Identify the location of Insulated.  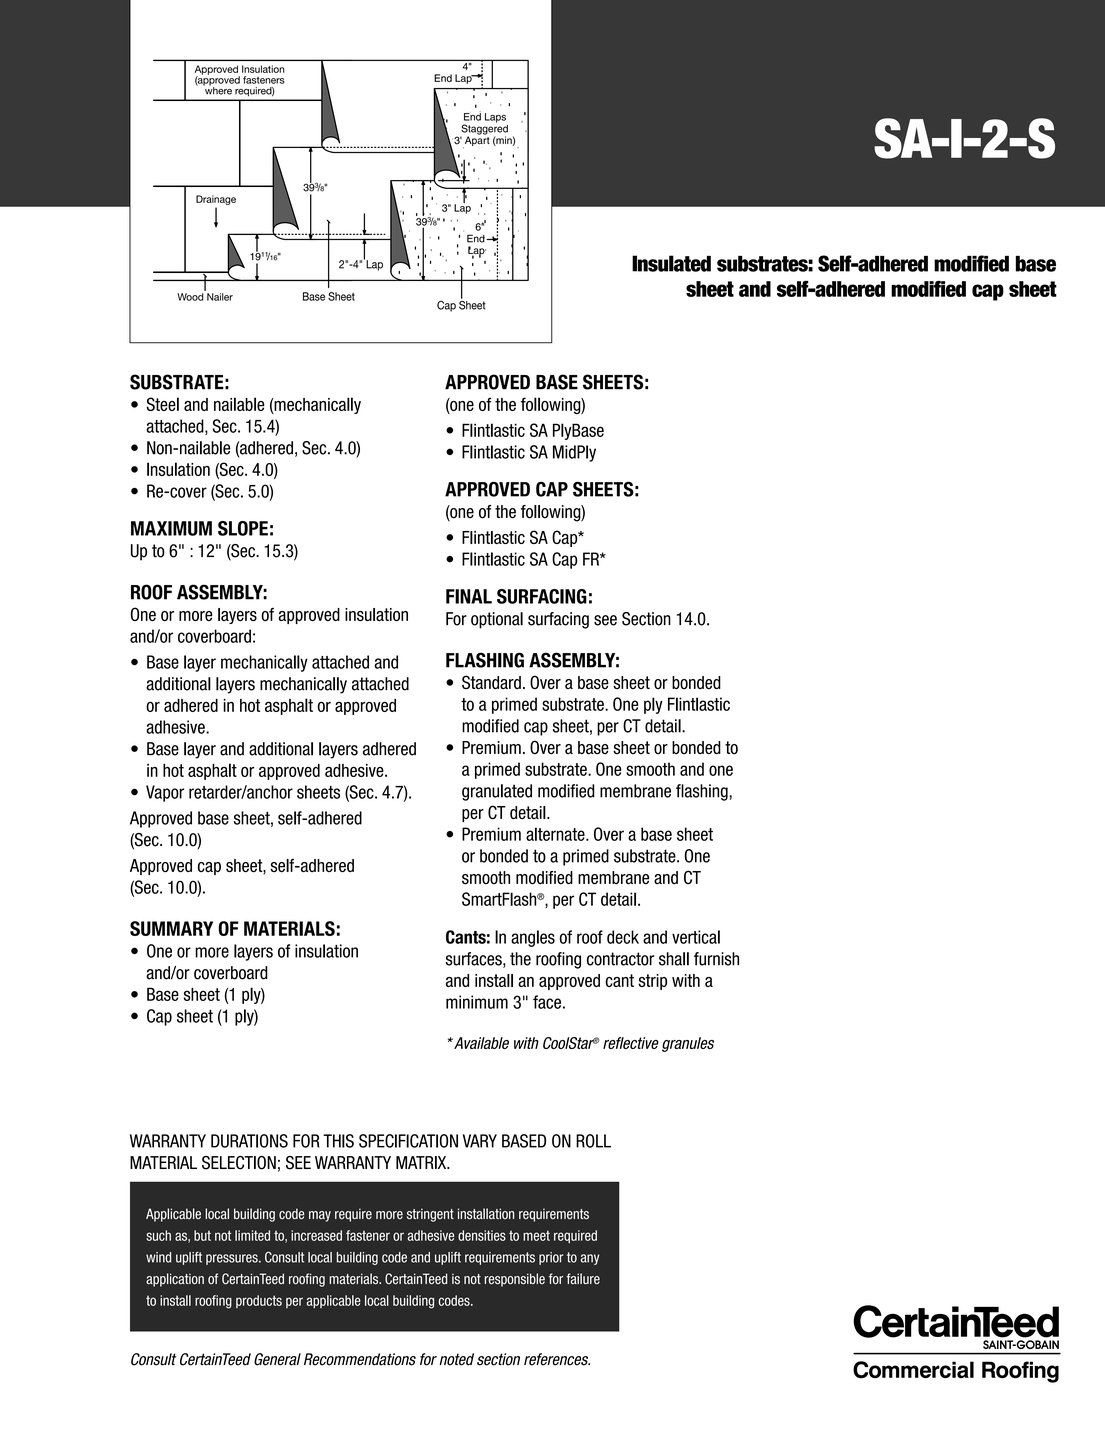
(671, 263).
